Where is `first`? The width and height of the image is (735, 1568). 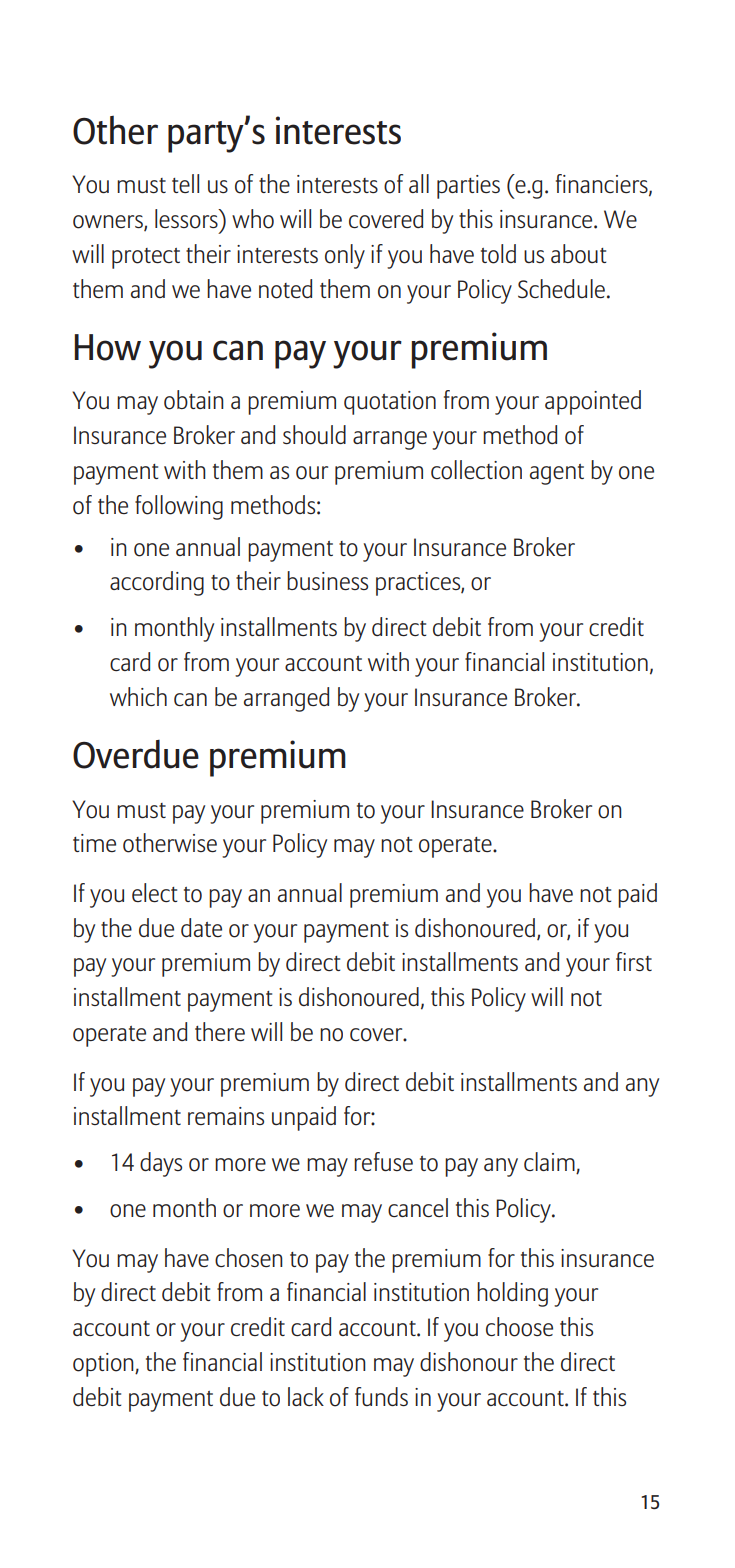
first is located at coordinates (634, 961).
